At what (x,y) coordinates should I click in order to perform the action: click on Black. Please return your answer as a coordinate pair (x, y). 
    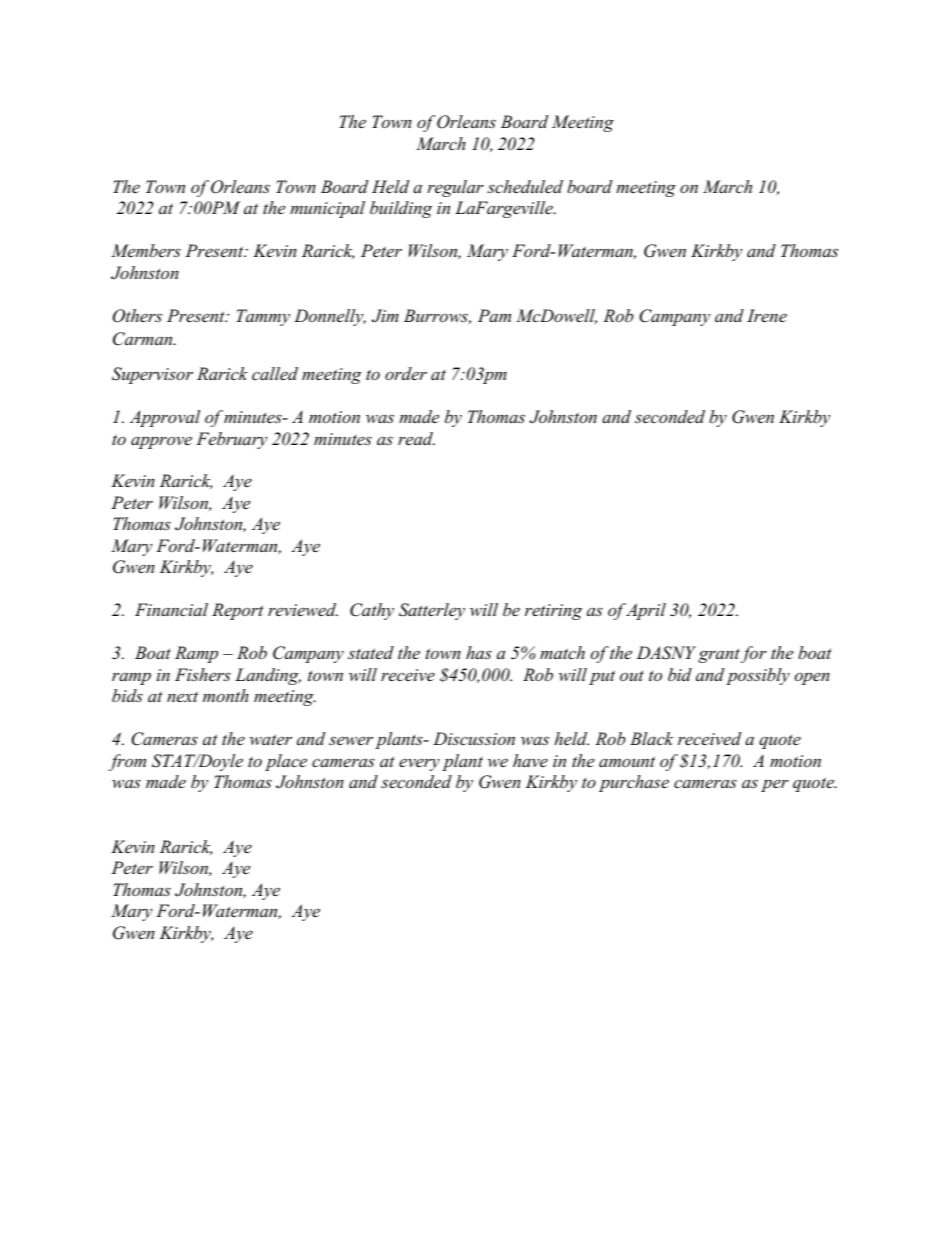
    Looking at the image, I should click on (651, 738).
